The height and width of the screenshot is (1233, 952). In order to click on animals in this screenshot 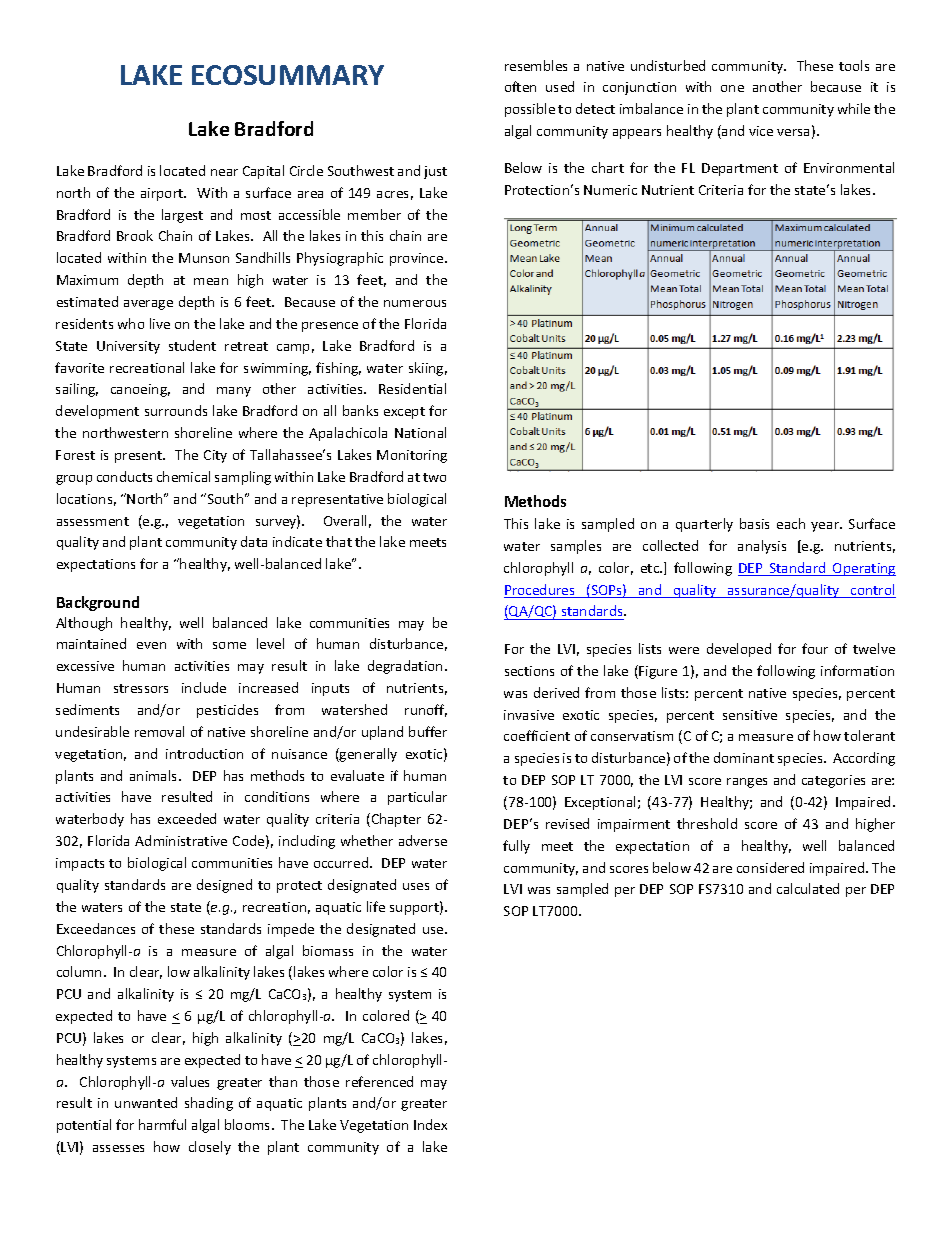, I will do `click(155, 775)`.
